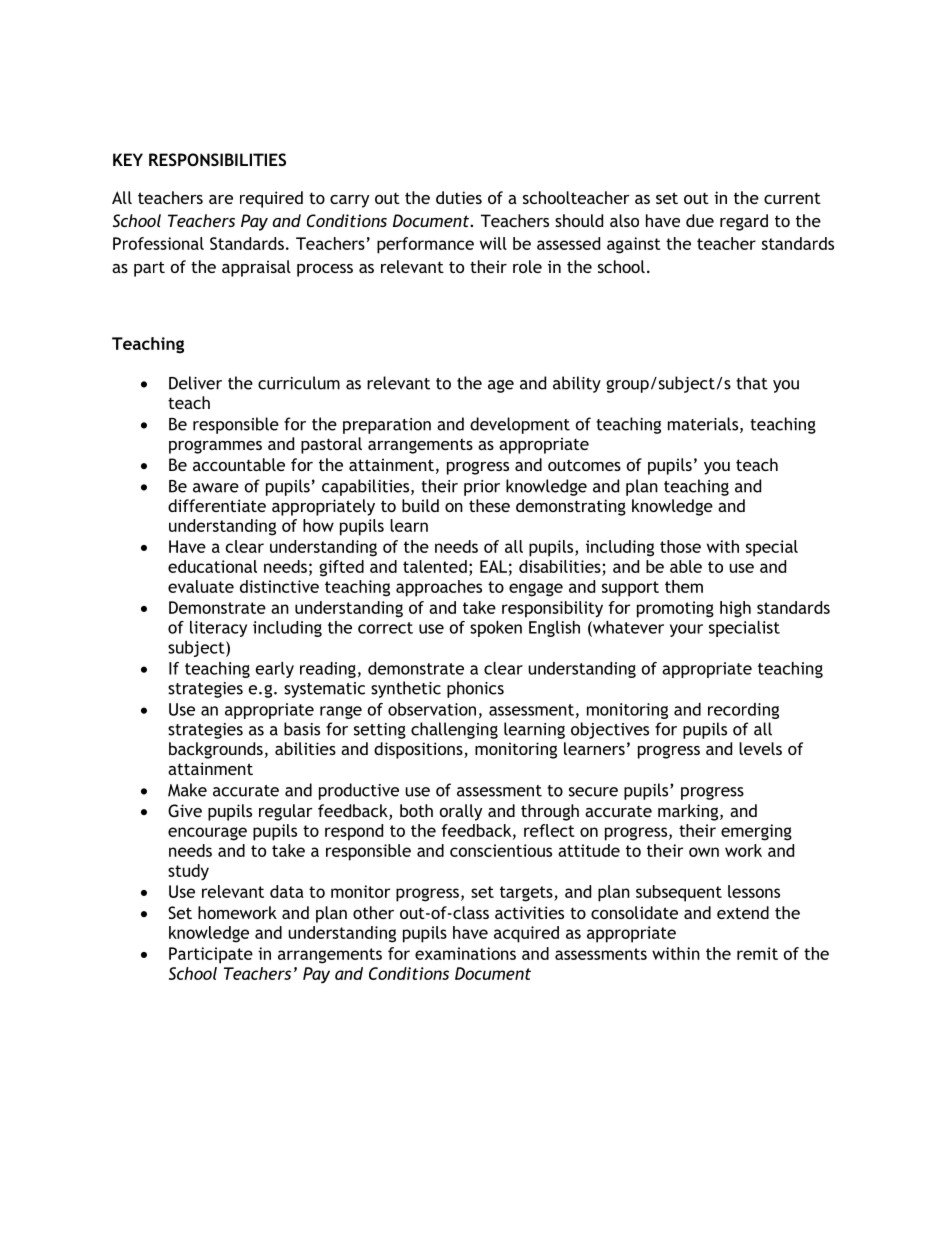  What do you see at coordinates (459, 197) in the image?
I see `duties` at bounding box center [459, 197].
